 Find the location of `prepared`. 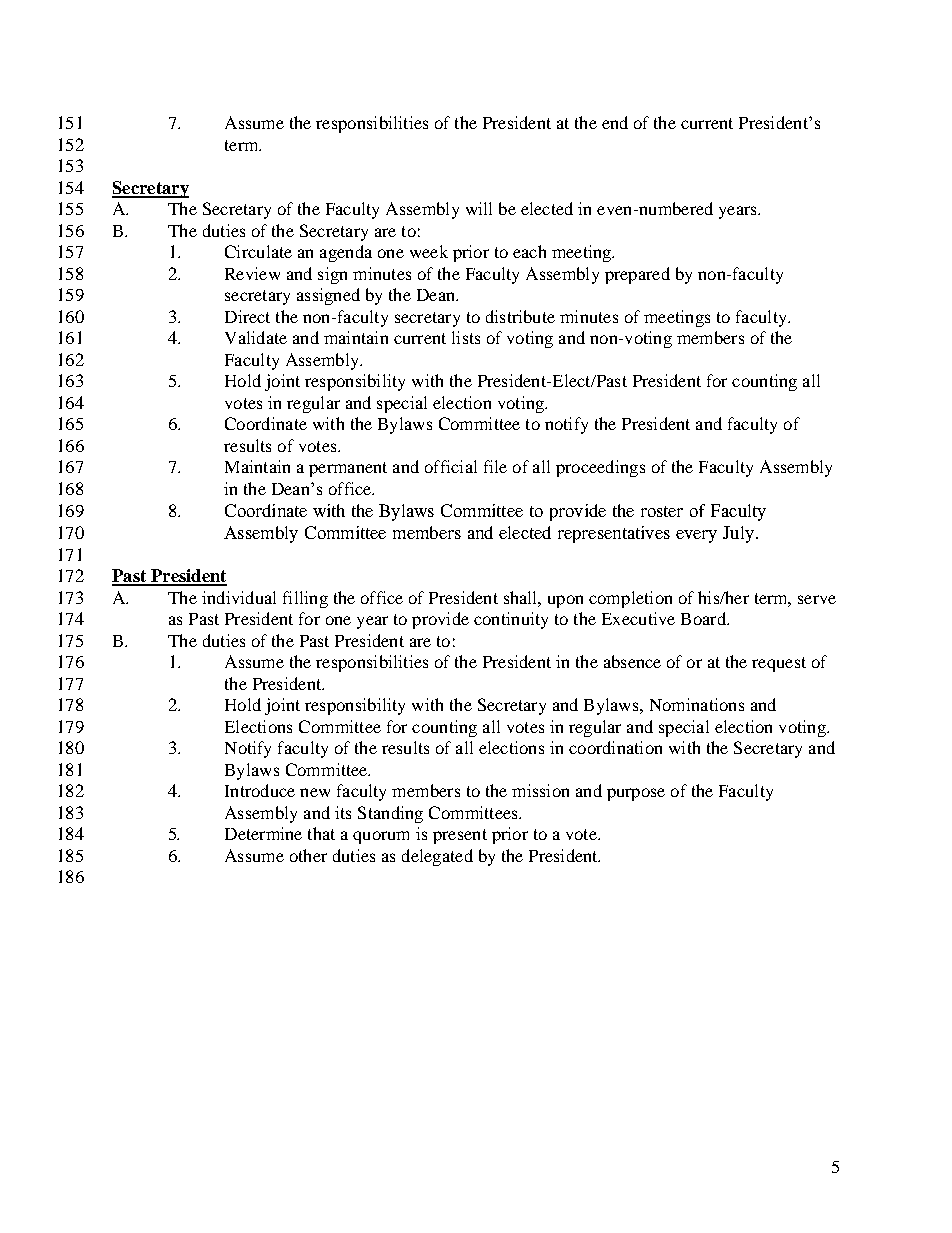

prepared is located at coordinates (637, 275).
